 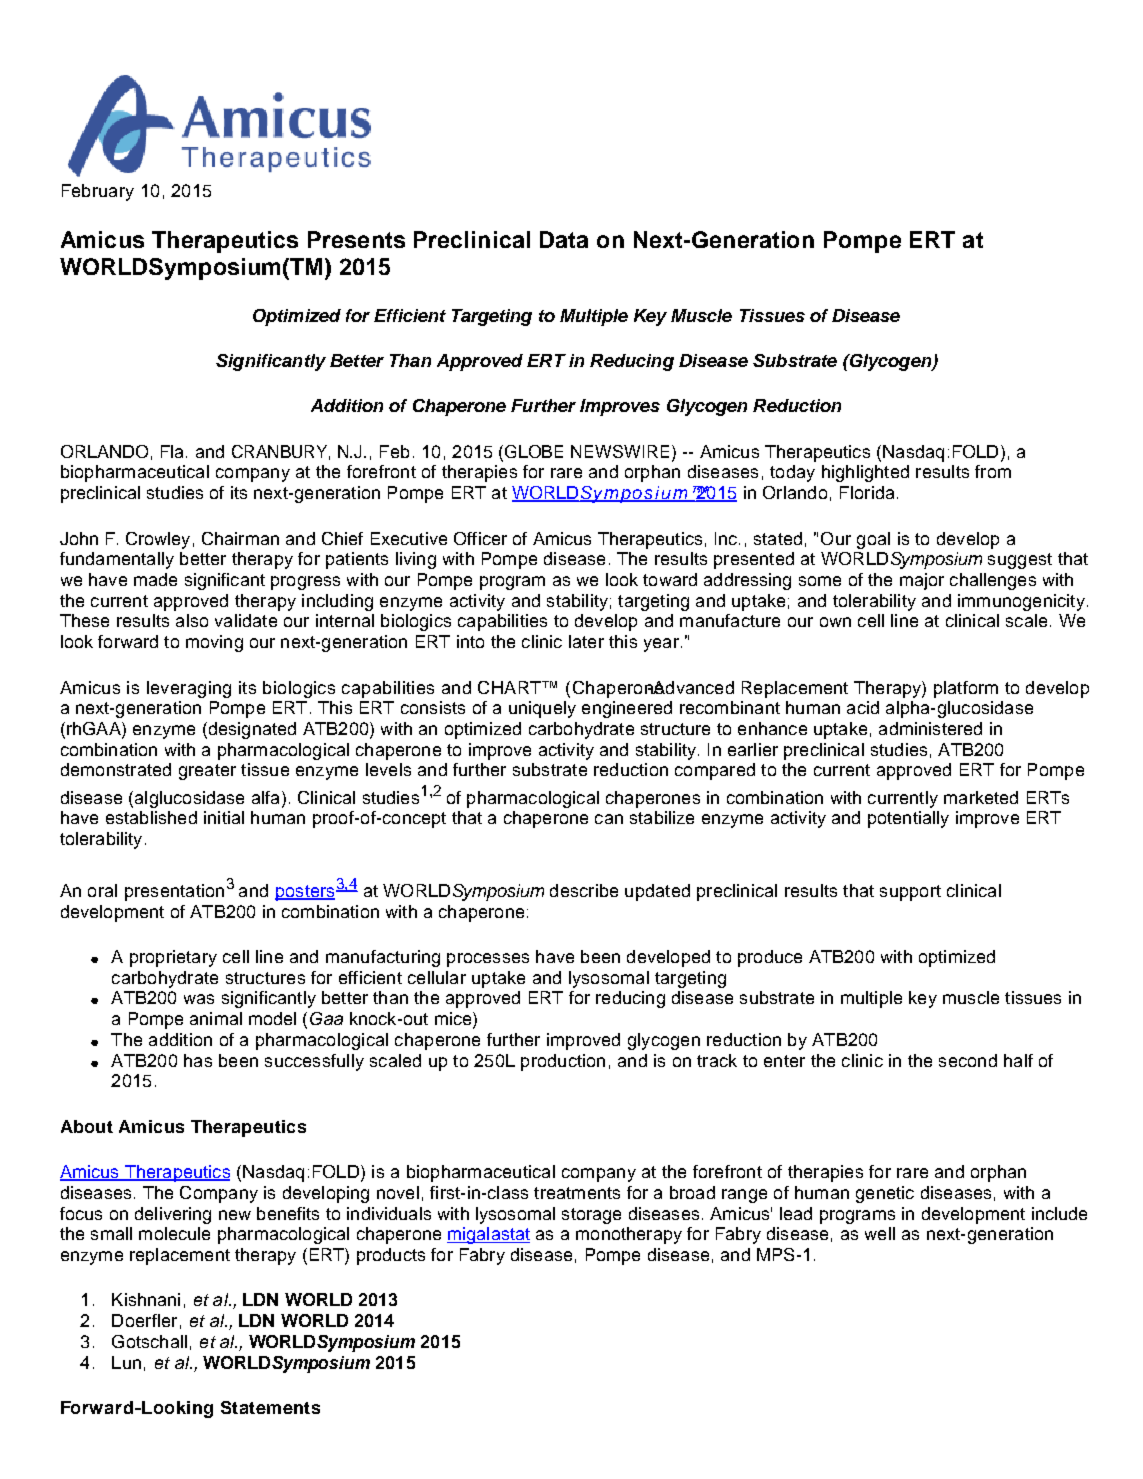 What do you see at coordinates (968, 1060) in the document?
I see `second` at bounding box center [968, 1060].
